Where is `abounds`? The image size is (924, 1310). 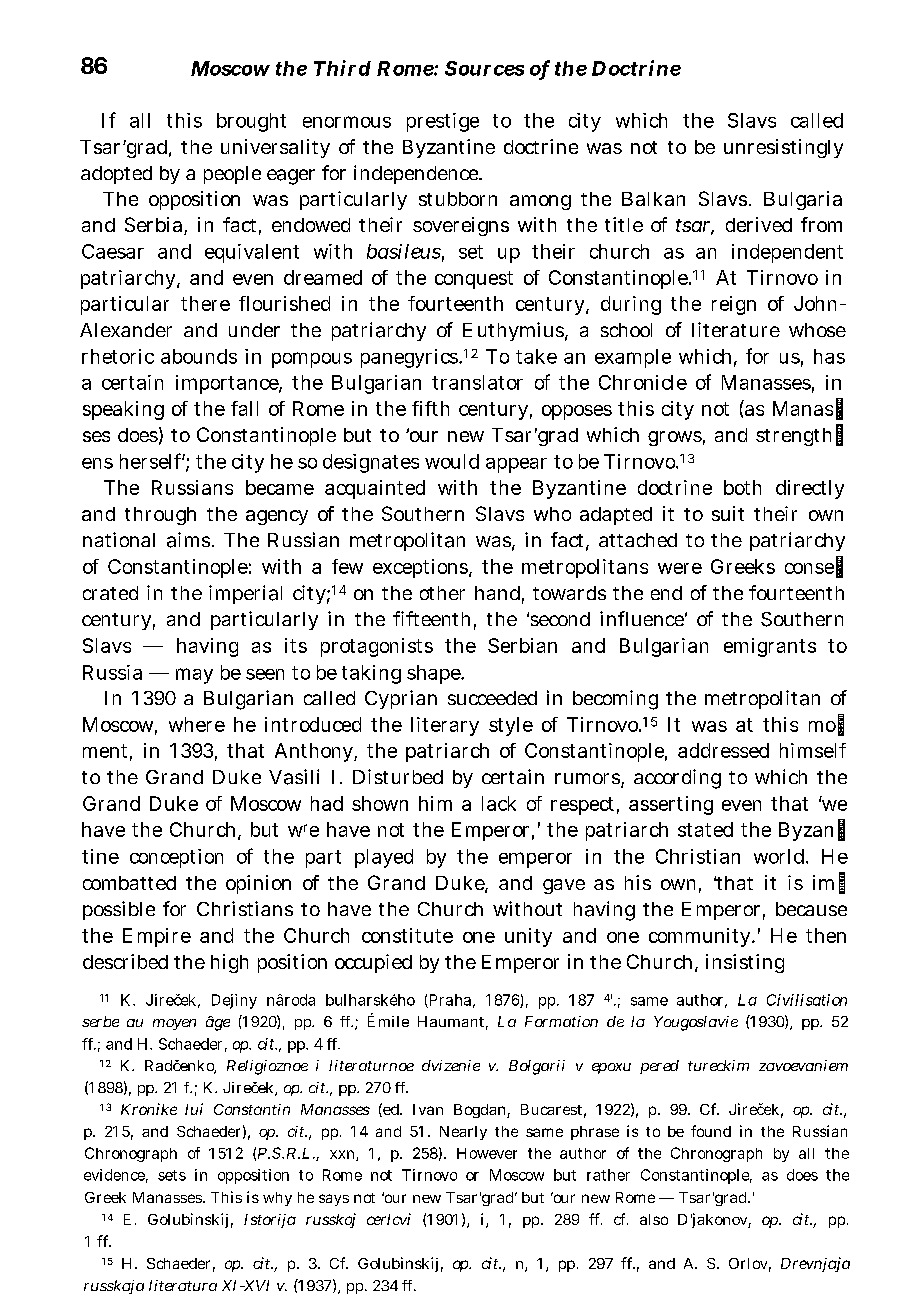
abounds is located at coordinates (199, 356).
